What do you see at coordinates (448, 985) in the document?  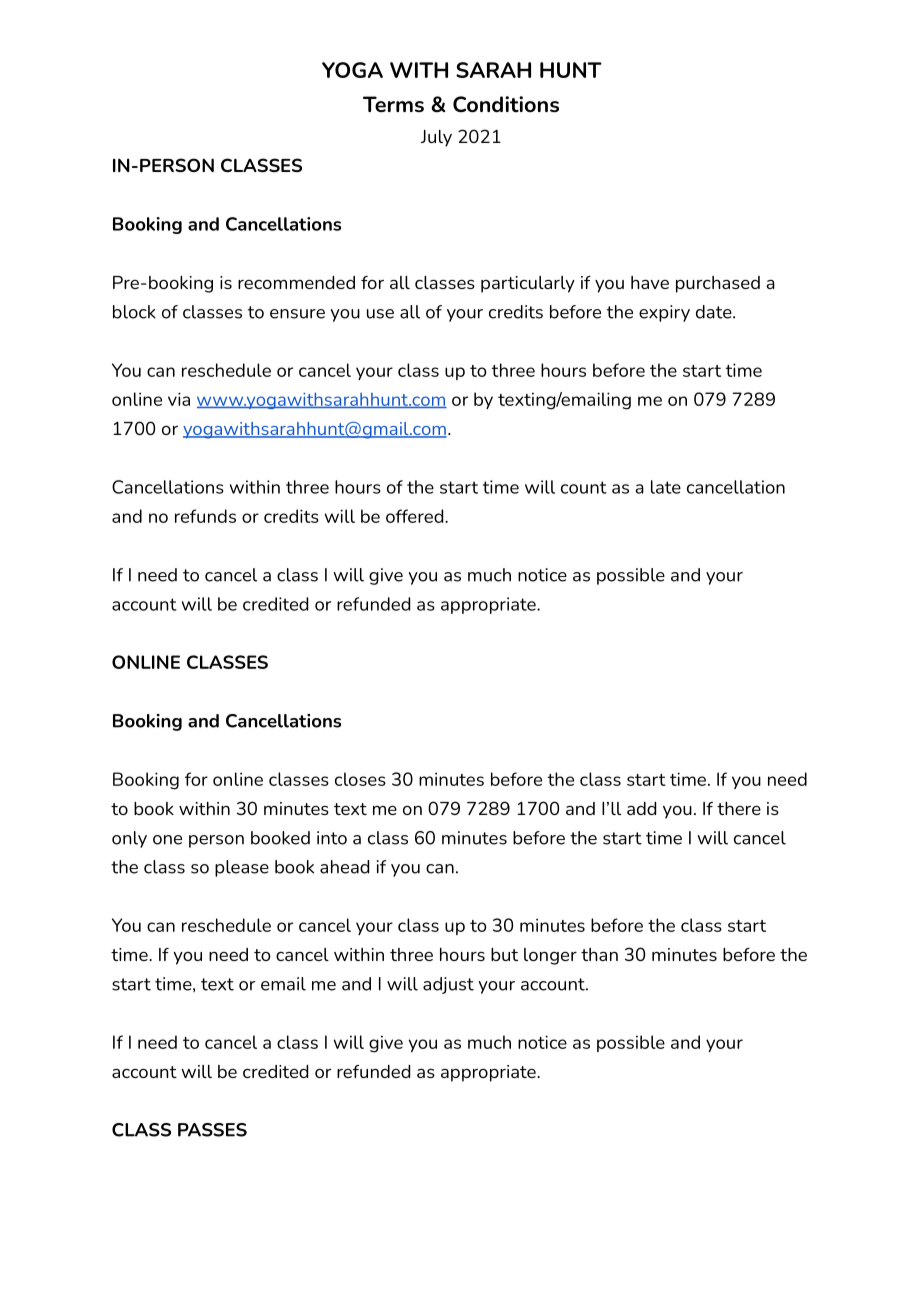 I see `adjust` at bounding box center [448, 985].
